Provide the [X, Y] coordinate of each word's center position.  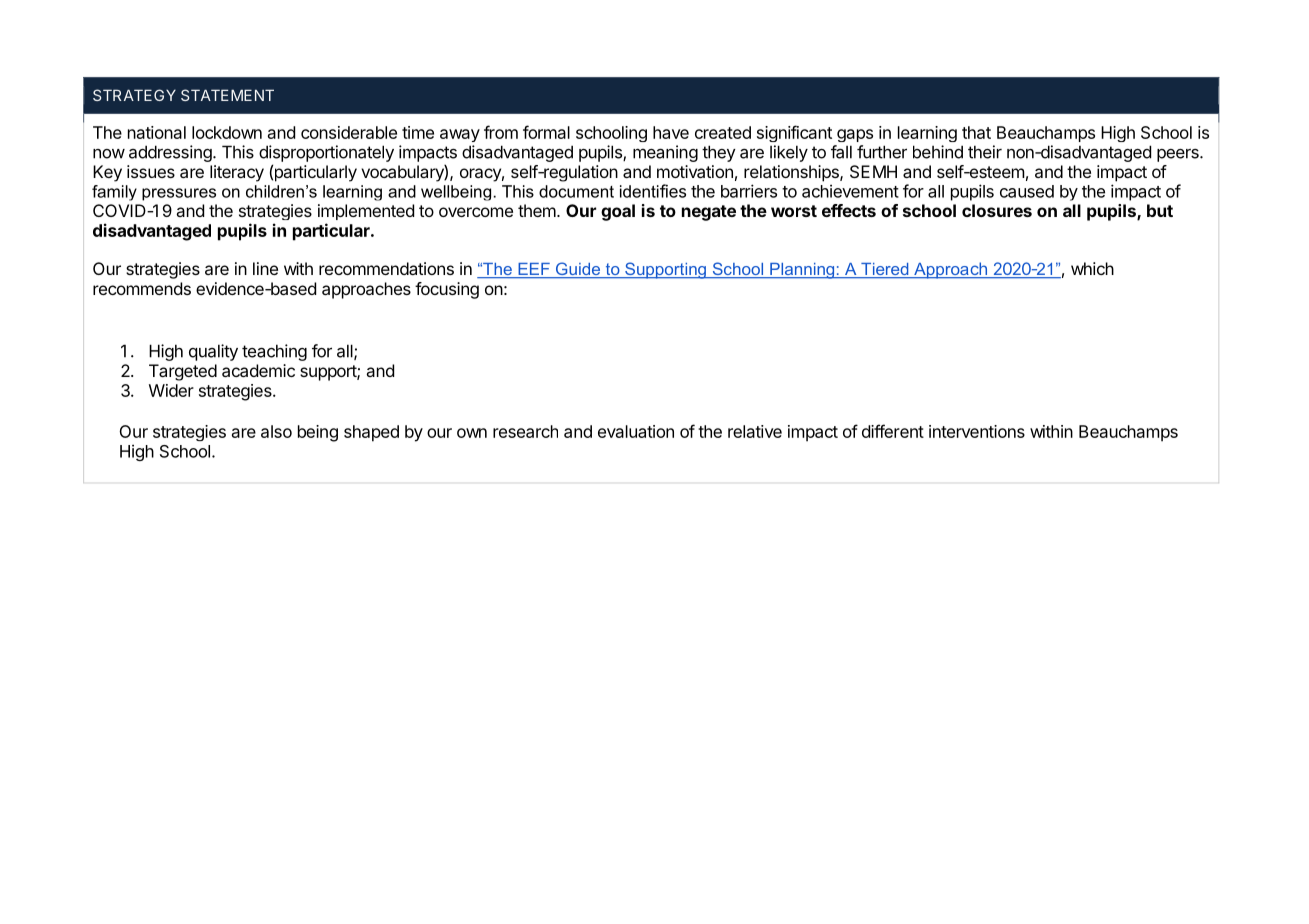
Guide [578, 270]
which [1092, 268]
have [671, 132]
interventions [977, 431]
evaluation [636, 431]
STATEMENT [227, 95]
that [976, 132]
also [276, 431]
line [265, 268]
